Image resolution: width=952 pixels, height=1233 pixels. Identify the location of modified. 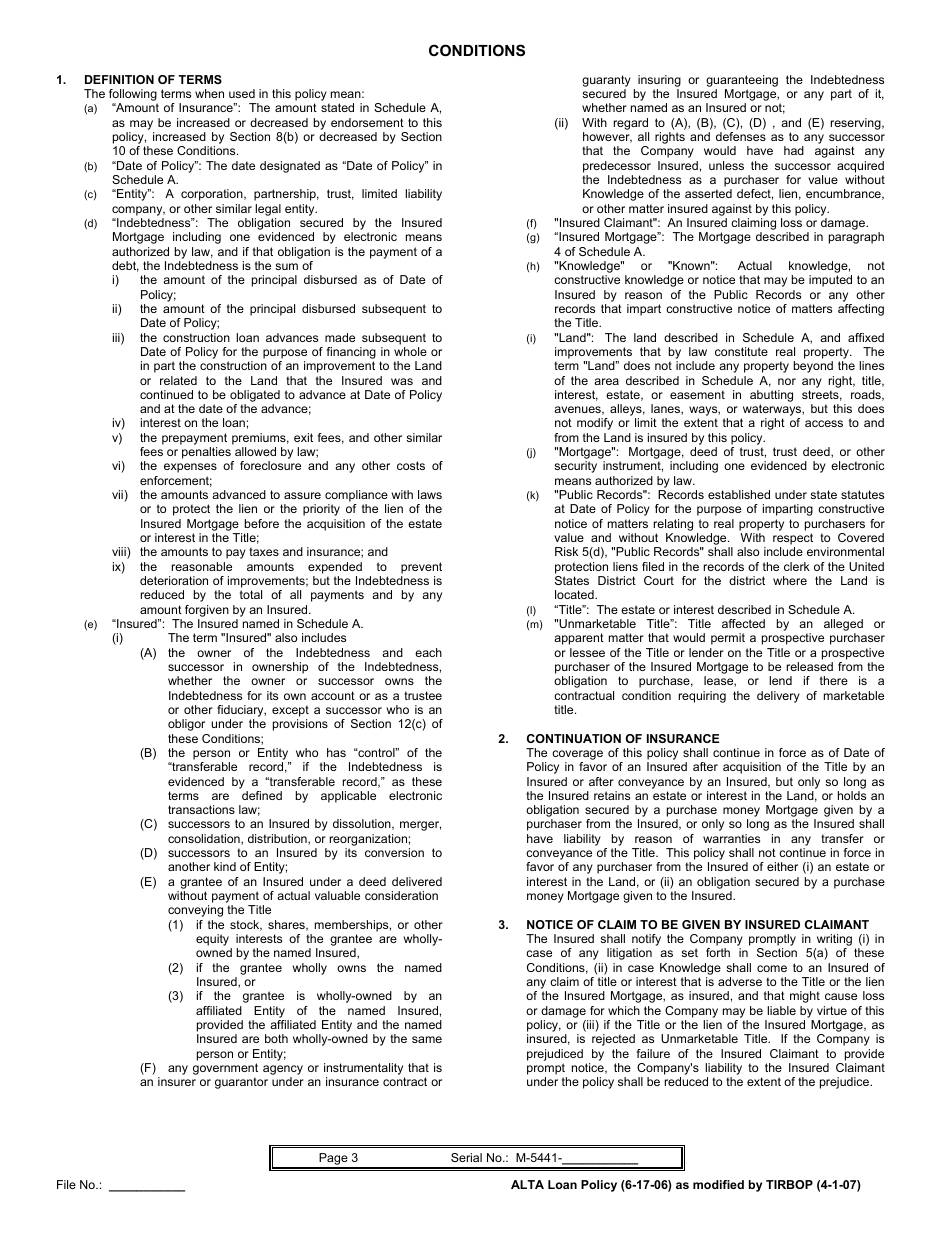
(718, 1184).
